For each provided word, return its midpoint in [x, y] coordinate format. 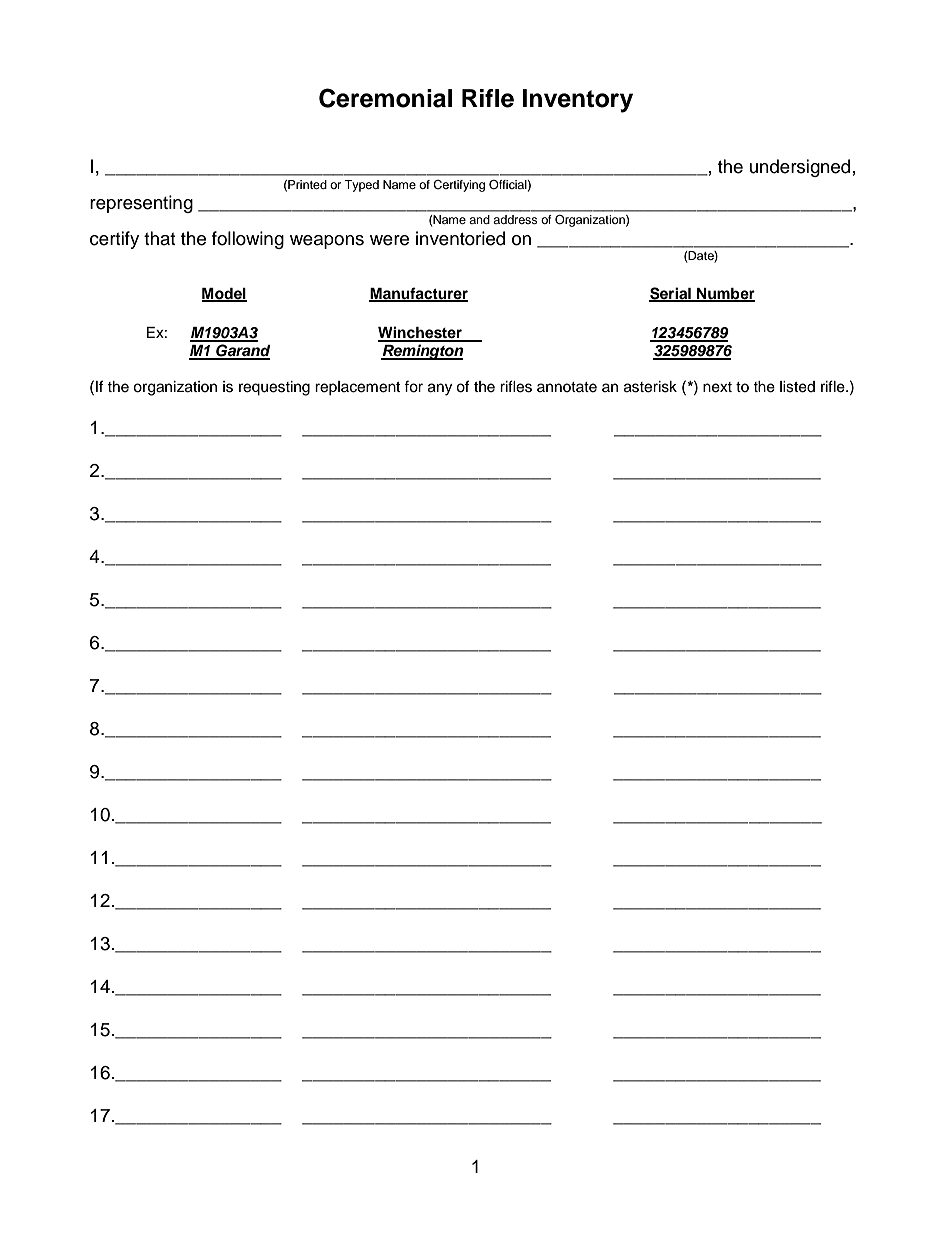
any [440, 389]
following [248, 240]
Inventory [577, 101]
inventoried [460, 238]
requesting [274, 388]
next [717, 387]
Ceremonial [385, 98]
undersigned [800, 168]
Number [725, 294]
